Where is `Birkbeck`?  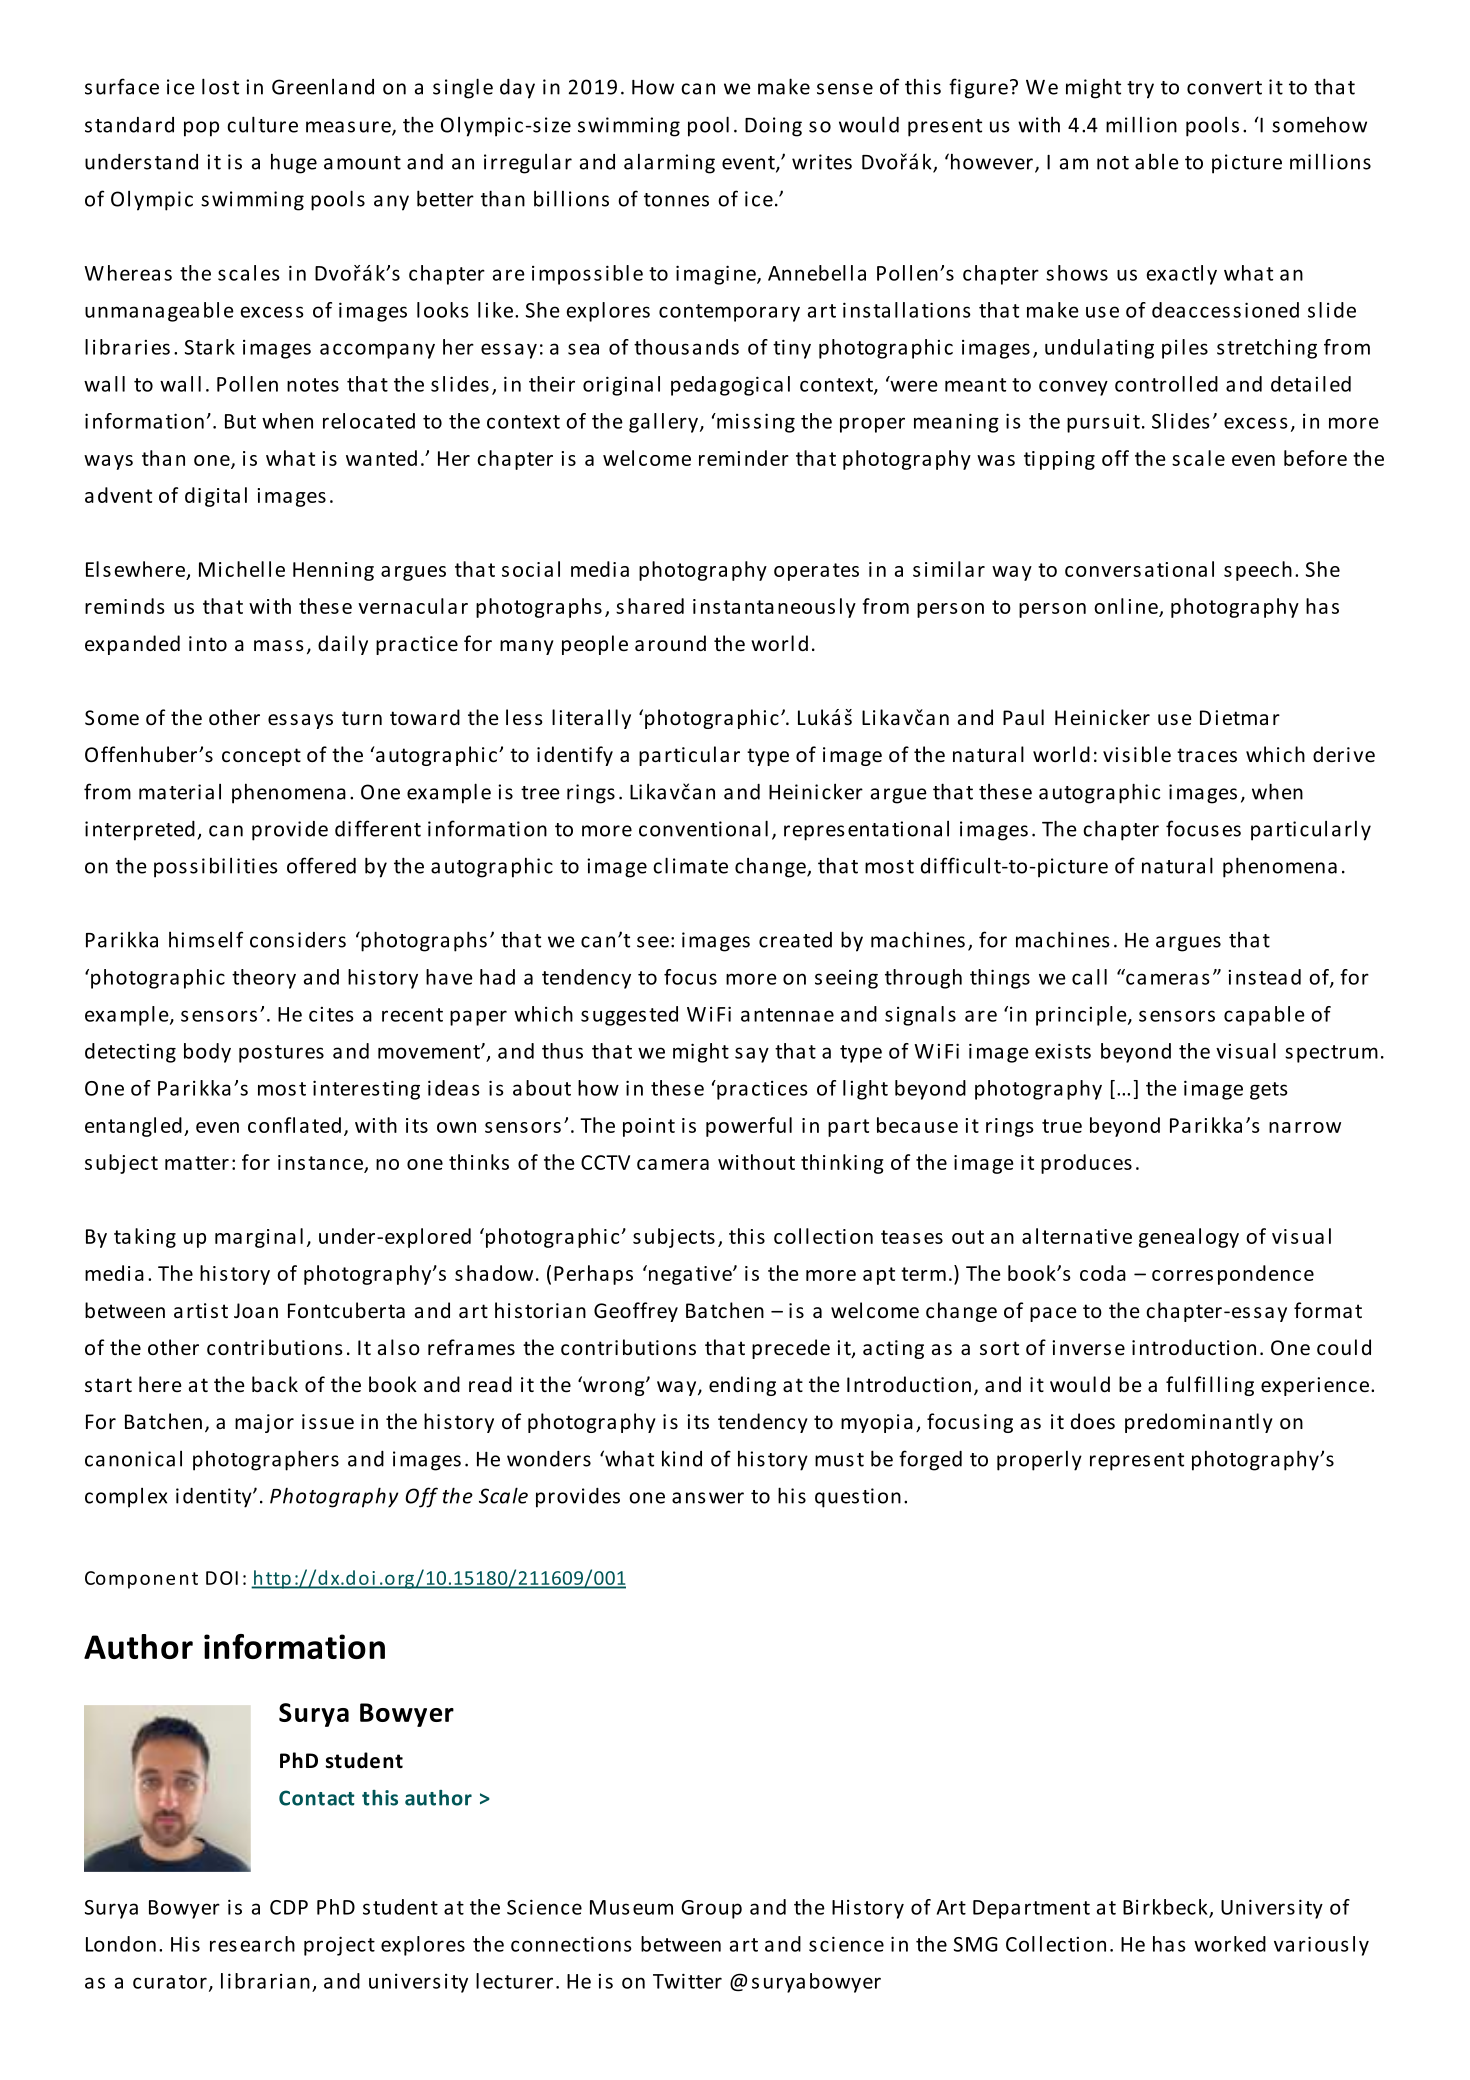 Birkbeck is located at coordinates (1166, 1908).
